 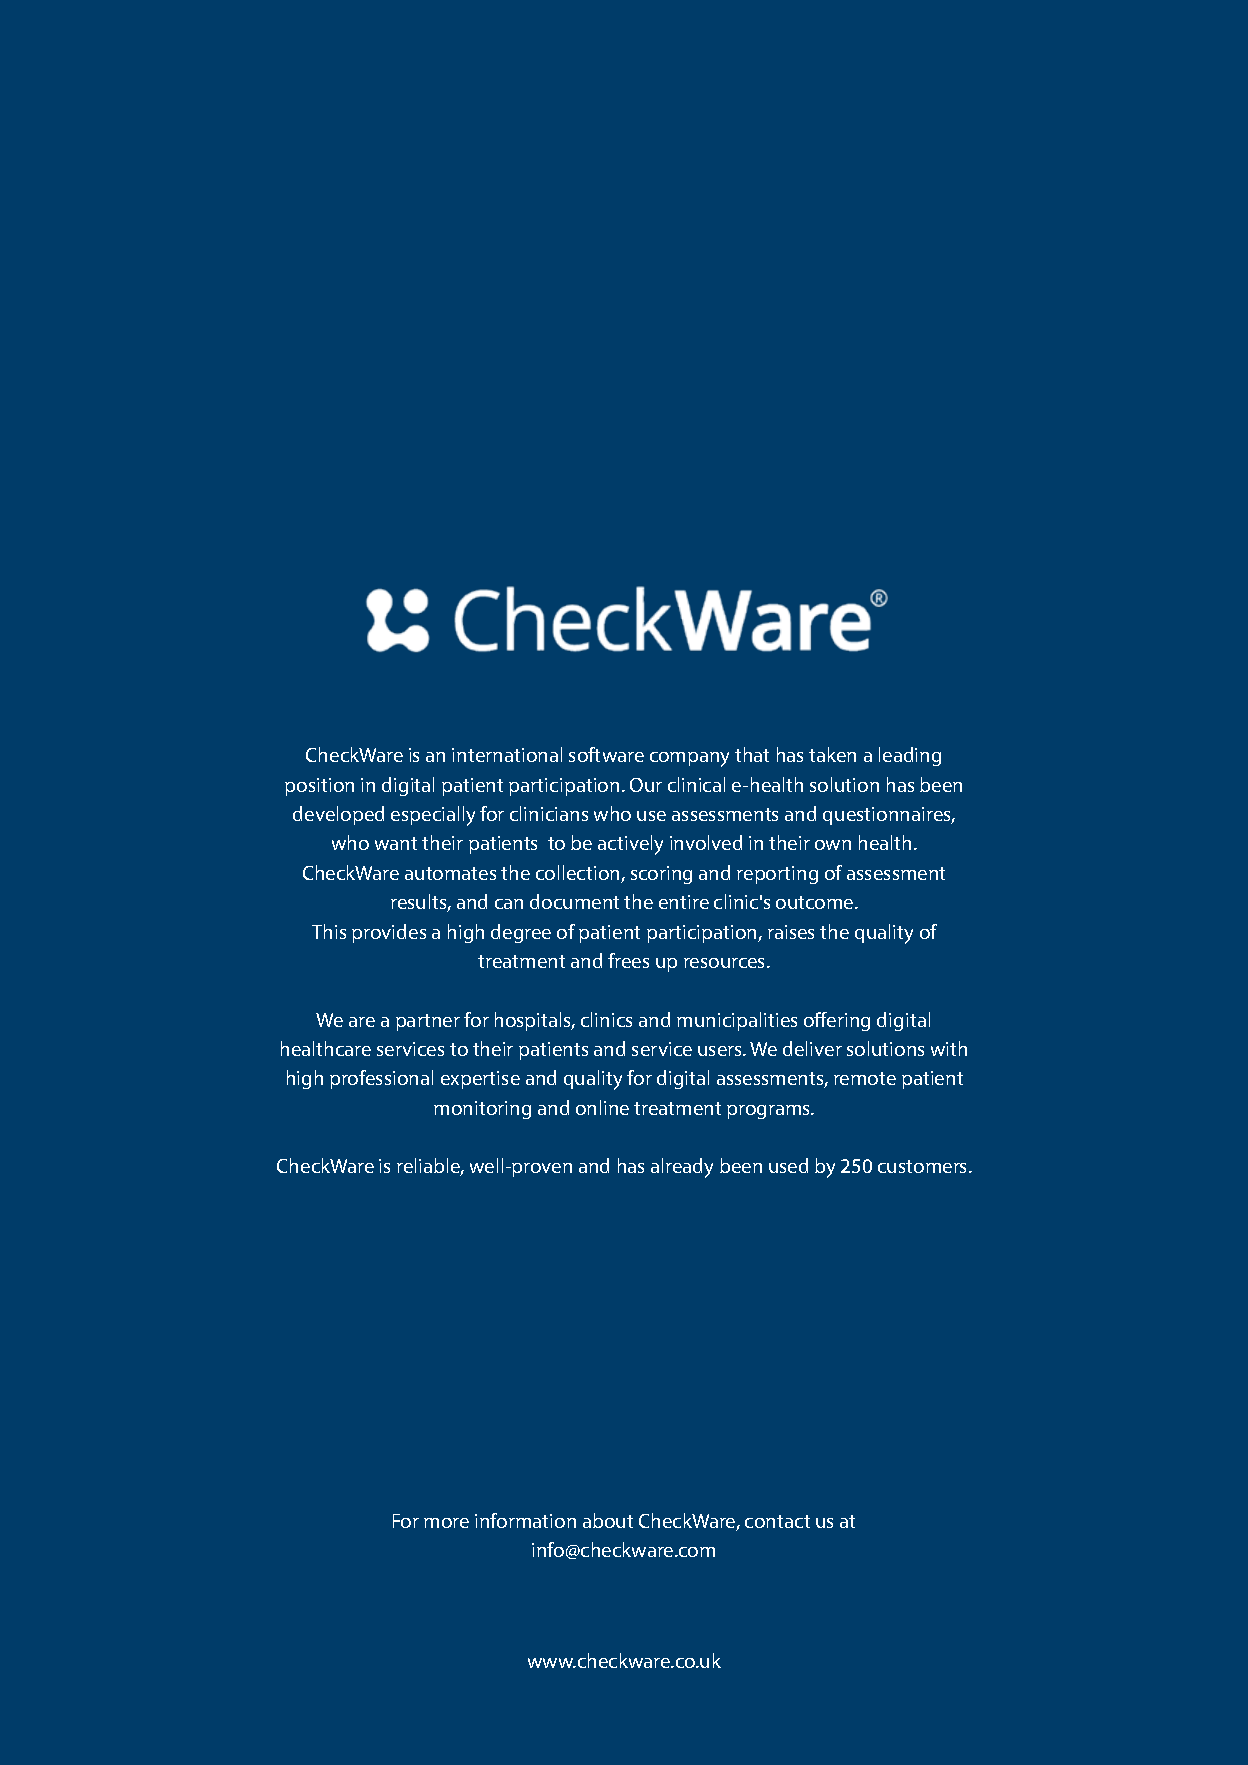 I want to click on about, so click(x=608, y=1520).
